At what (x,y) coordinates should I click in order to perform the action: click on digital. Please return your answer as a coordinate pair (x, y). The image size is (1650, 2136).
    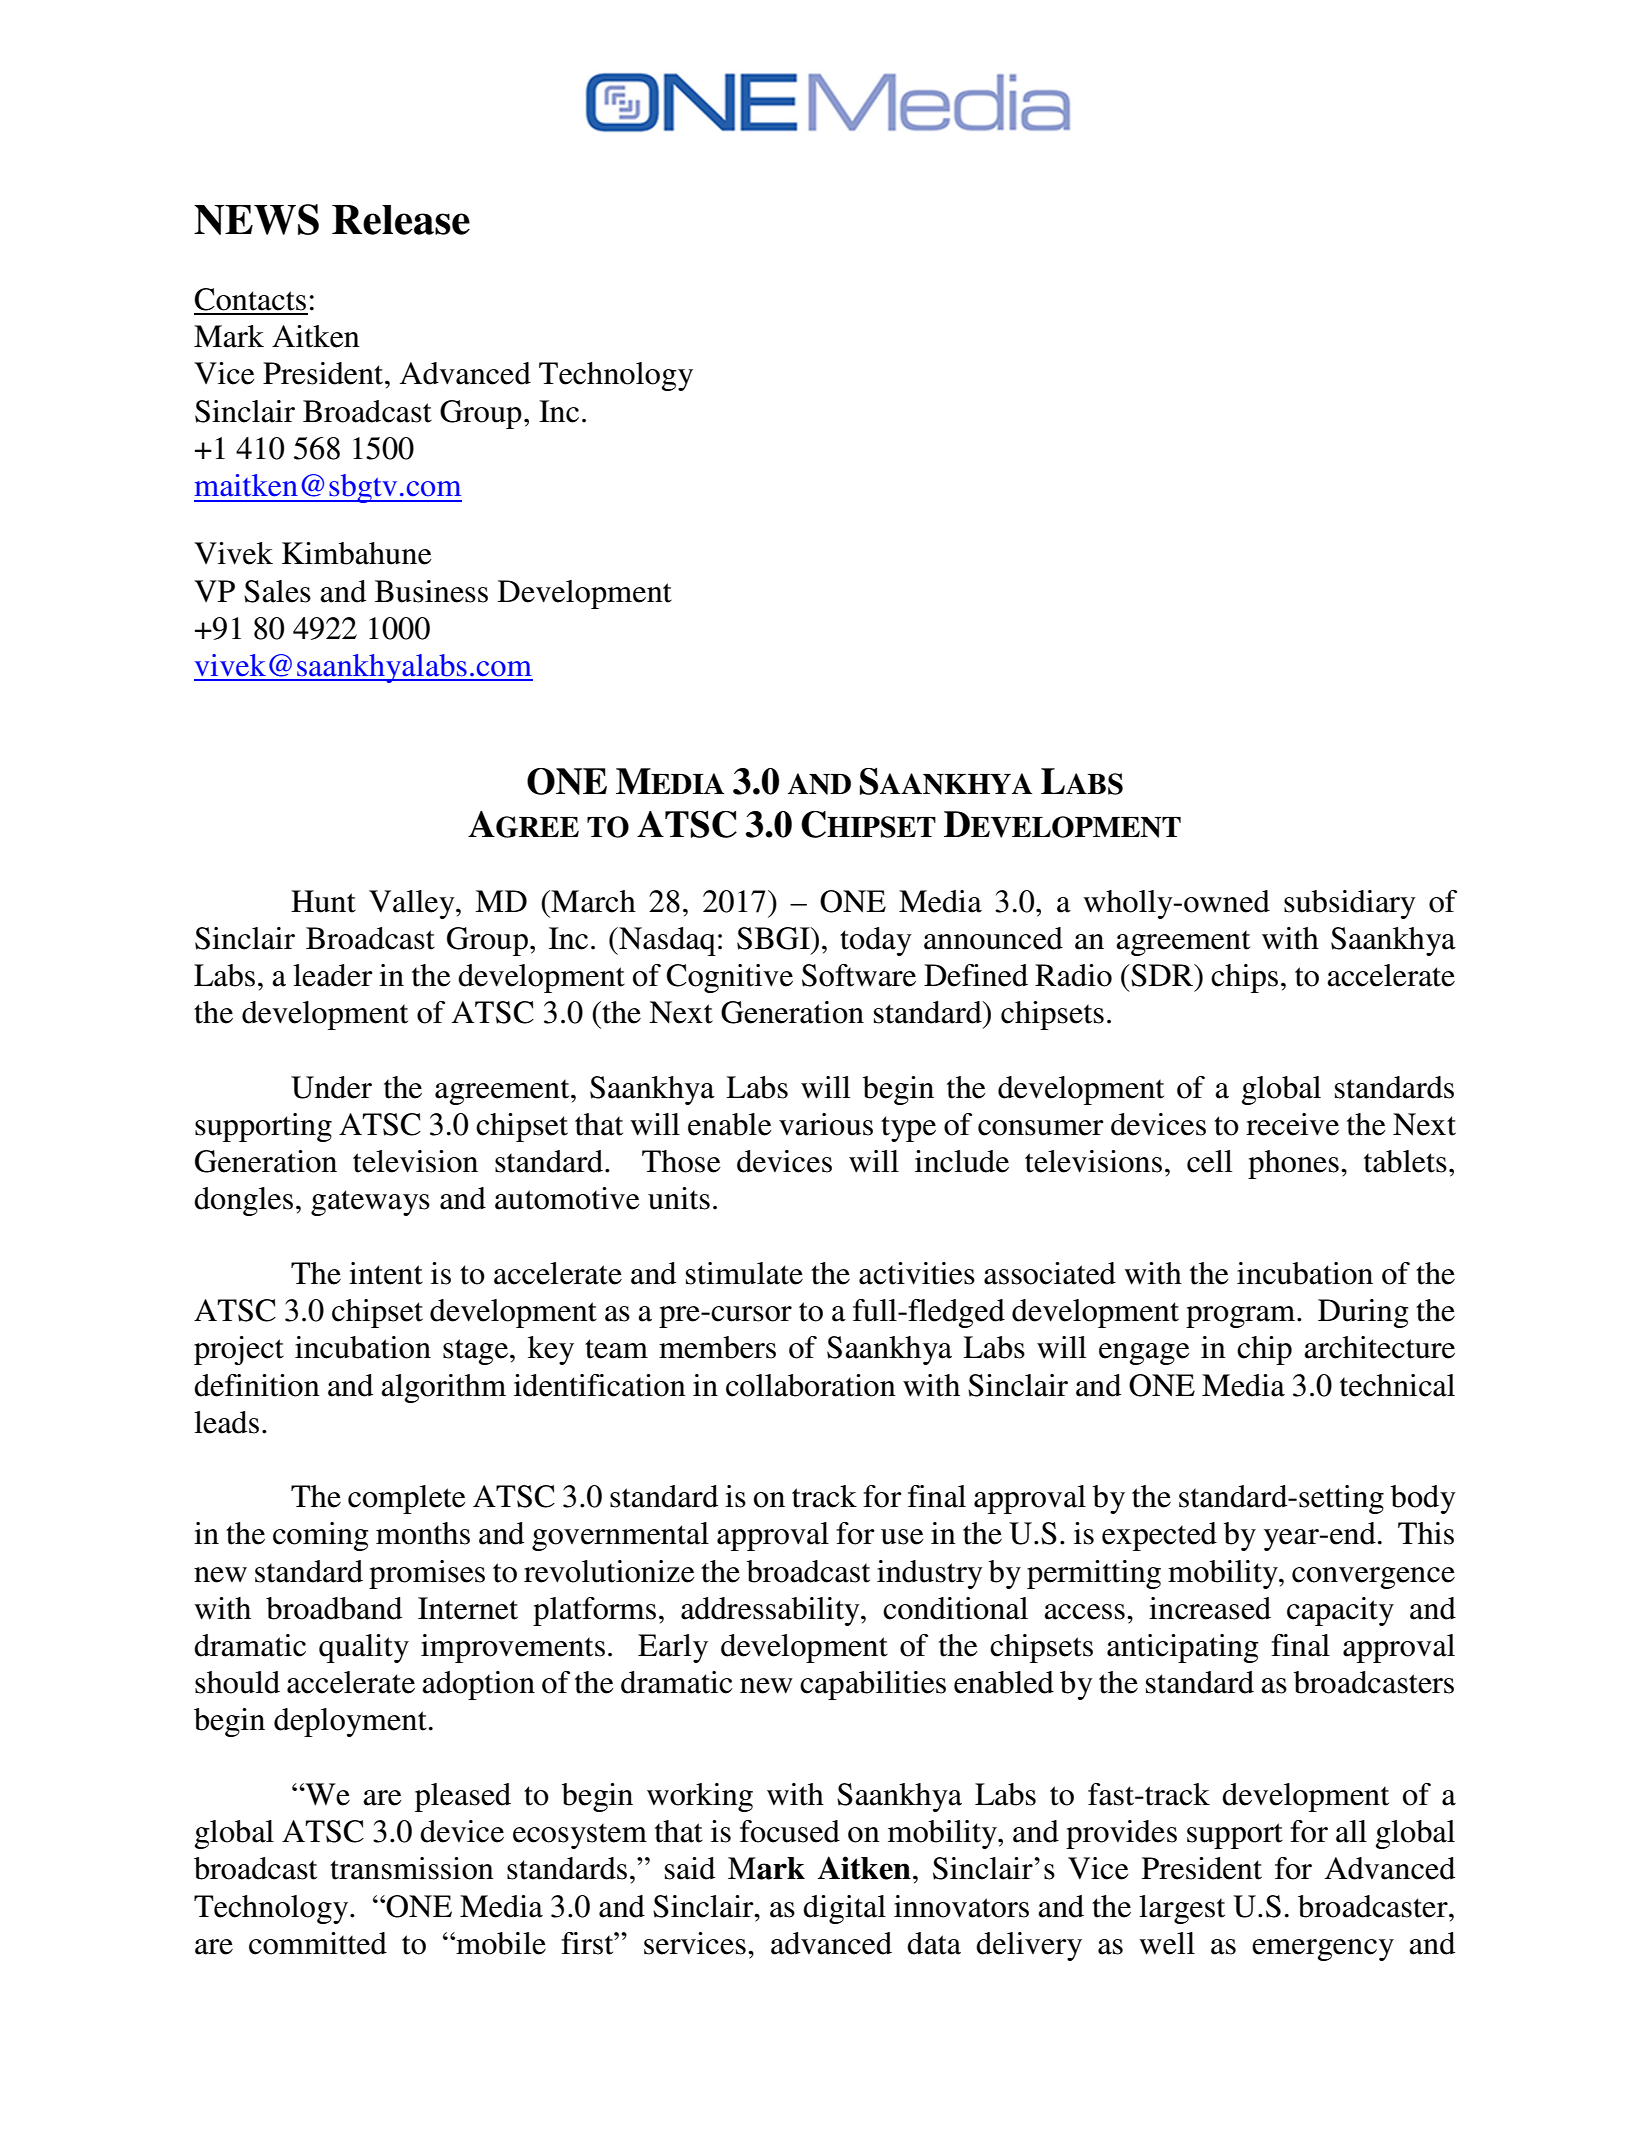
    Looking at the image, I should click on (844, 1909).
